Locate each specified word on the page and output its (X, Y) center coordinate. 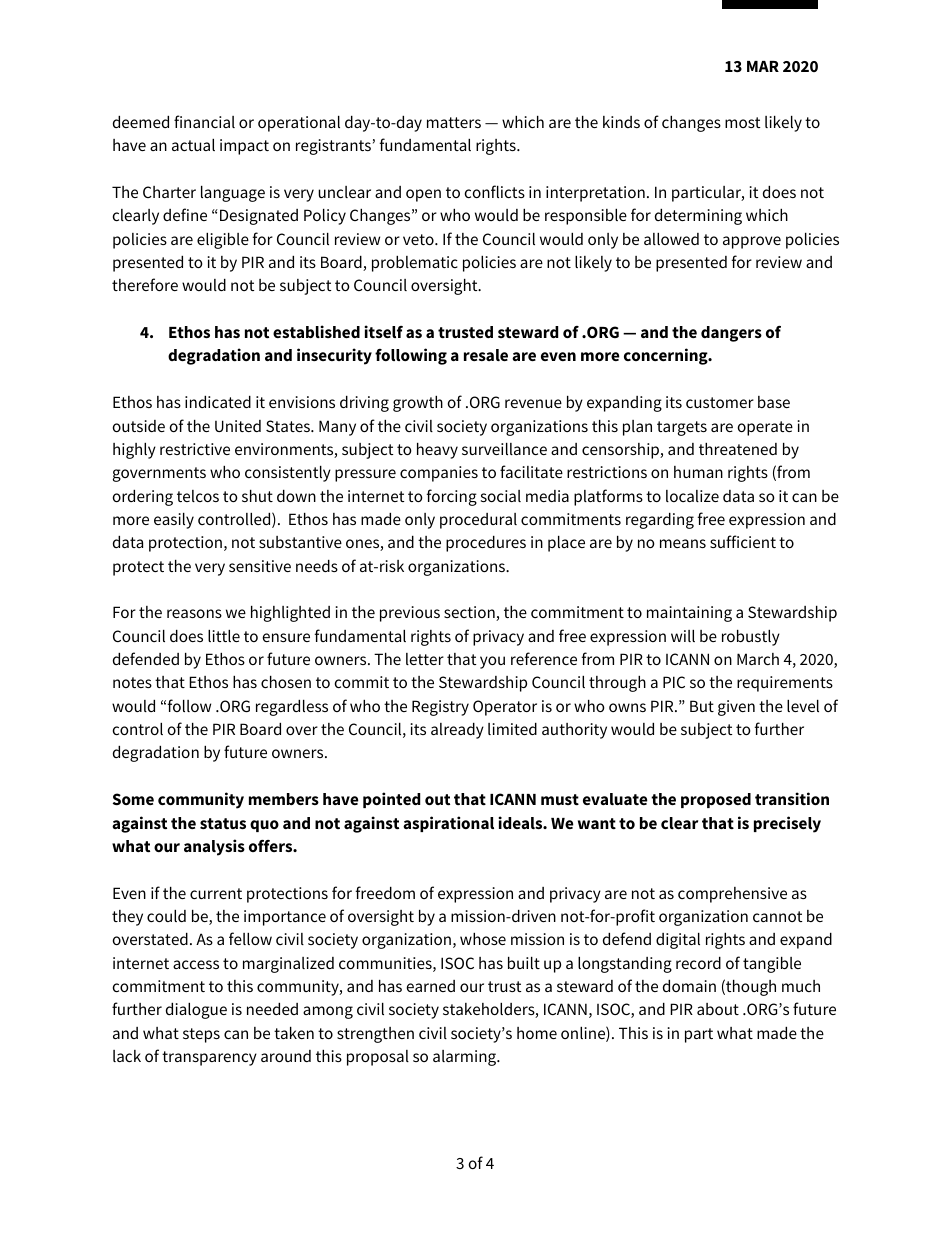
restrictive (195, 449)
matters (454, 122)
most (742, 122)
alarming (466, 1058)
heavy (437, 451)
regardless (292, 708)
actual (193, 145)
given (736, 708)
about (718, 1009)
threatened (738, 449)
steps (201, 1035)
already (457, 731)
